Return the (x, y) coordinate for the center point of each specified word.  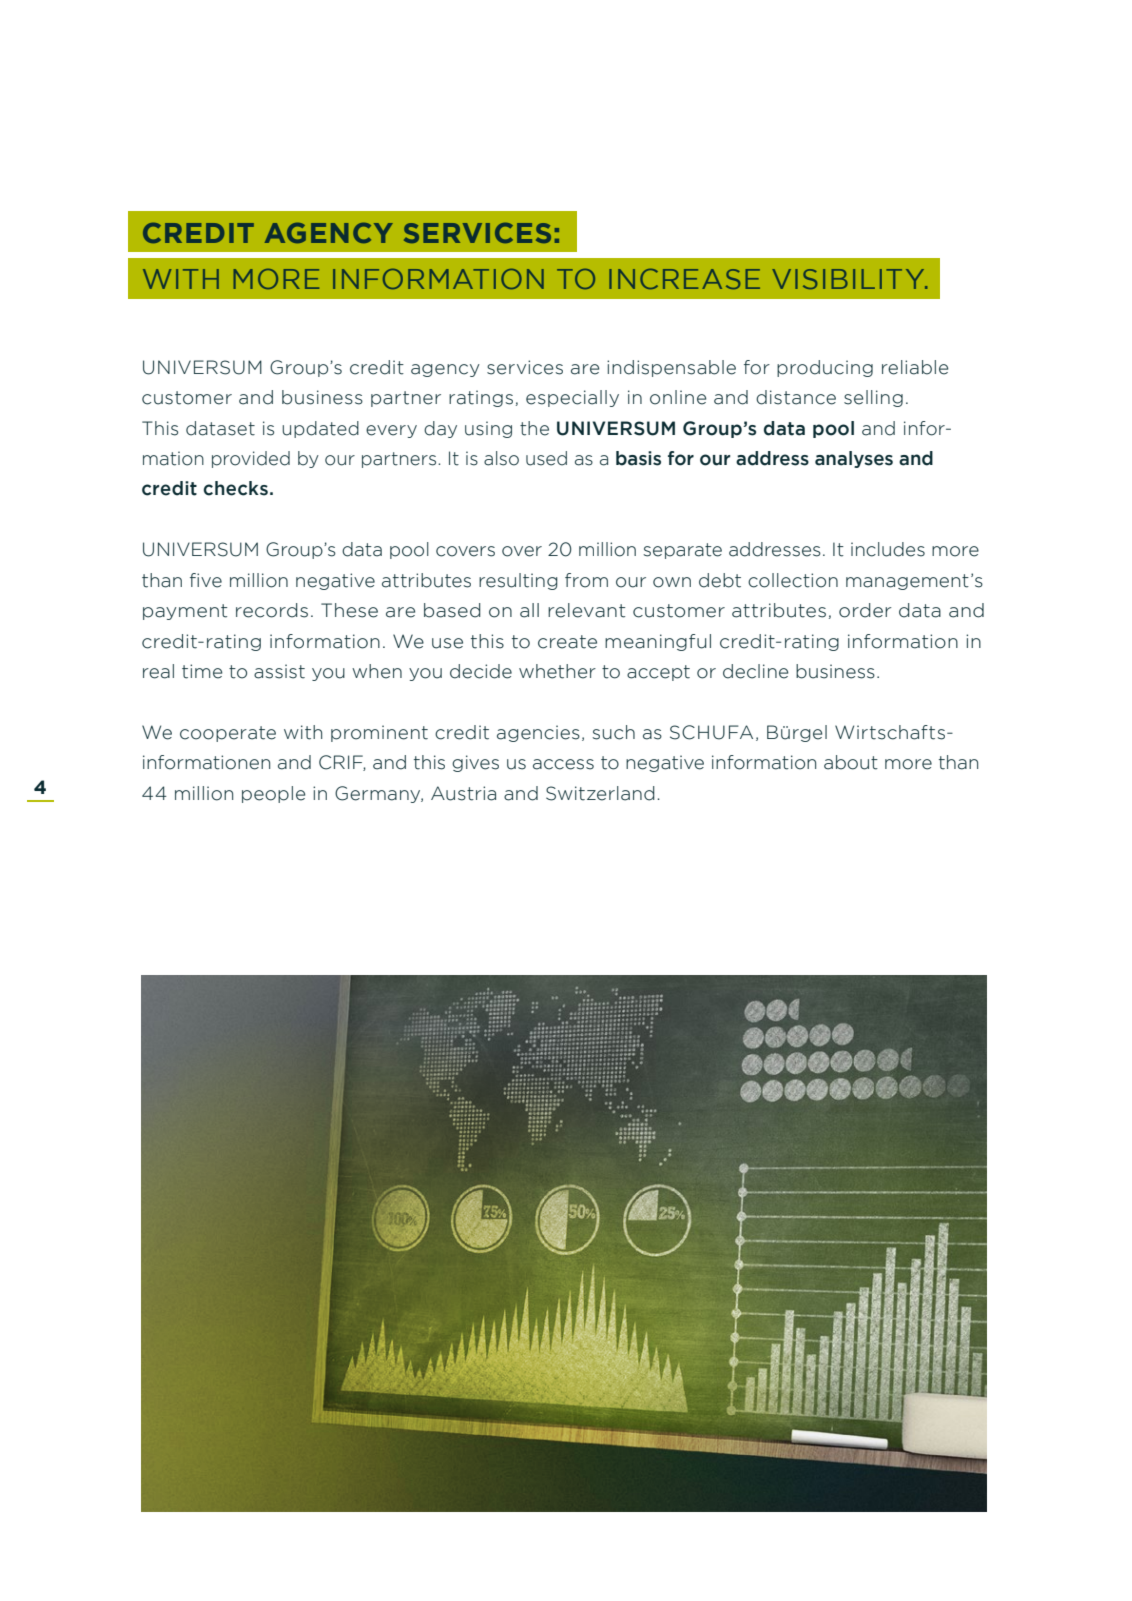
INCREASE (684, 279)
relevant (586, 610)
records (272, 610)
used (546, 458)
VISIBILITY (849, 279)
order (865, 610)
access (563, 764)
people (274, 794)
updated (320, 429)
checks (235, 488)
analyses (854, 459)
